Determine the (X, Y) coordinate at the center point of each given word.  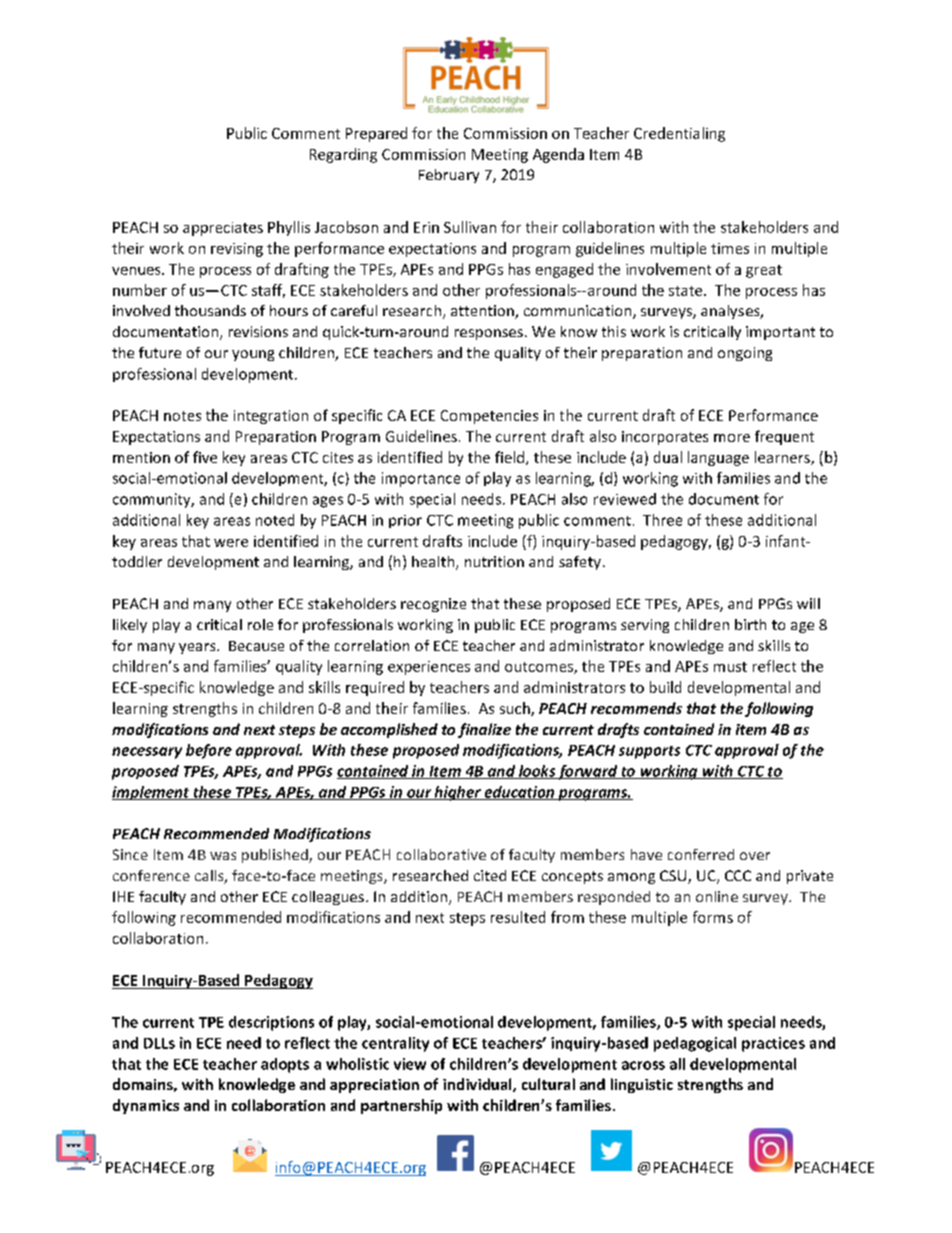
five (205, 457)
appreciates (223, 229)
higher (458, 793)
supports (649, 752)
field (511, 458)
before (209, 751)
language (718, 458)
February (449, 176)
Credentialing (679, 134)
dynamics (146, 1106)
